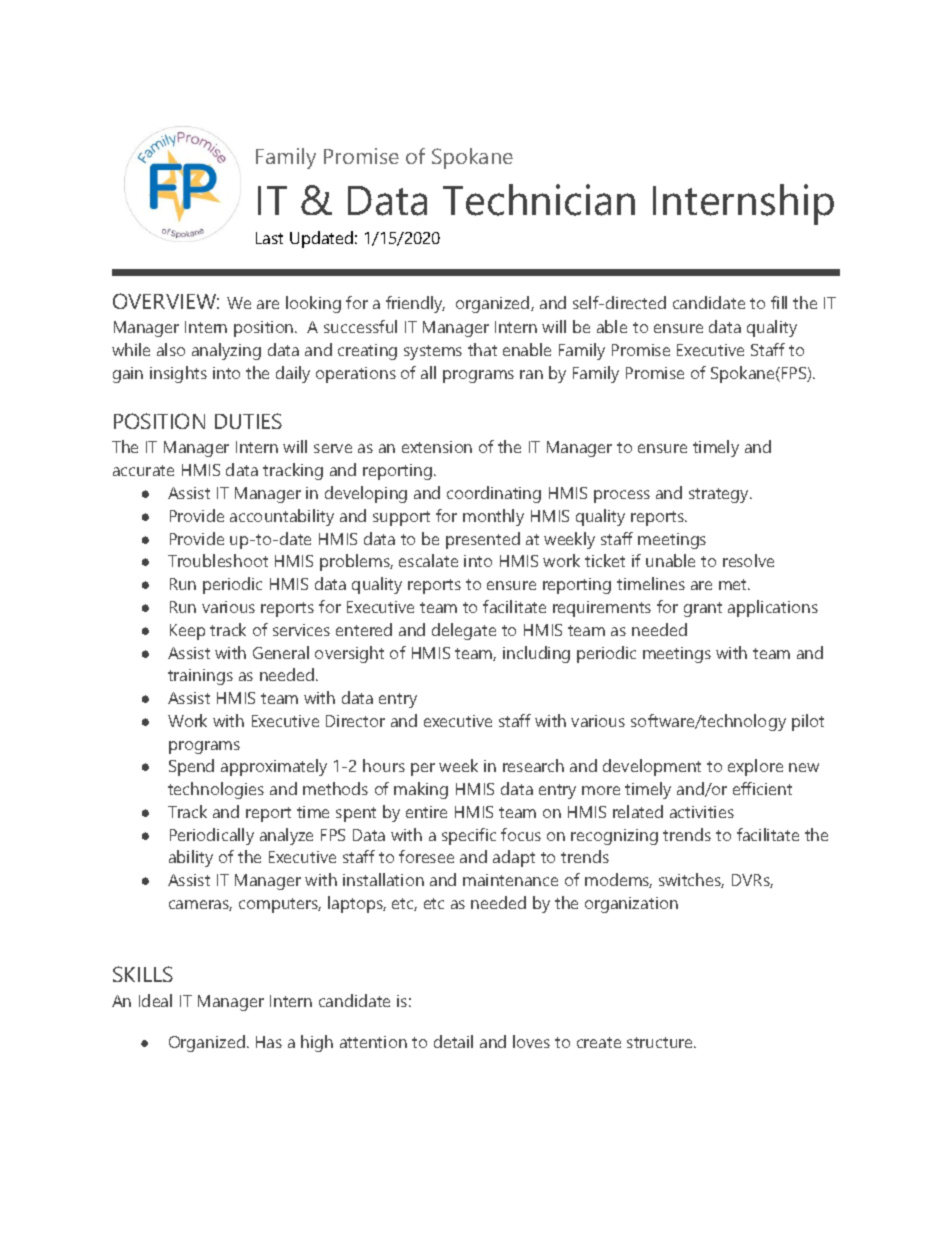 This screenshot has width=952, height=1233. What do you see at coordinates (539, 200) in the screenshot?
I see `Technician` at bounding box center [539, 200].
